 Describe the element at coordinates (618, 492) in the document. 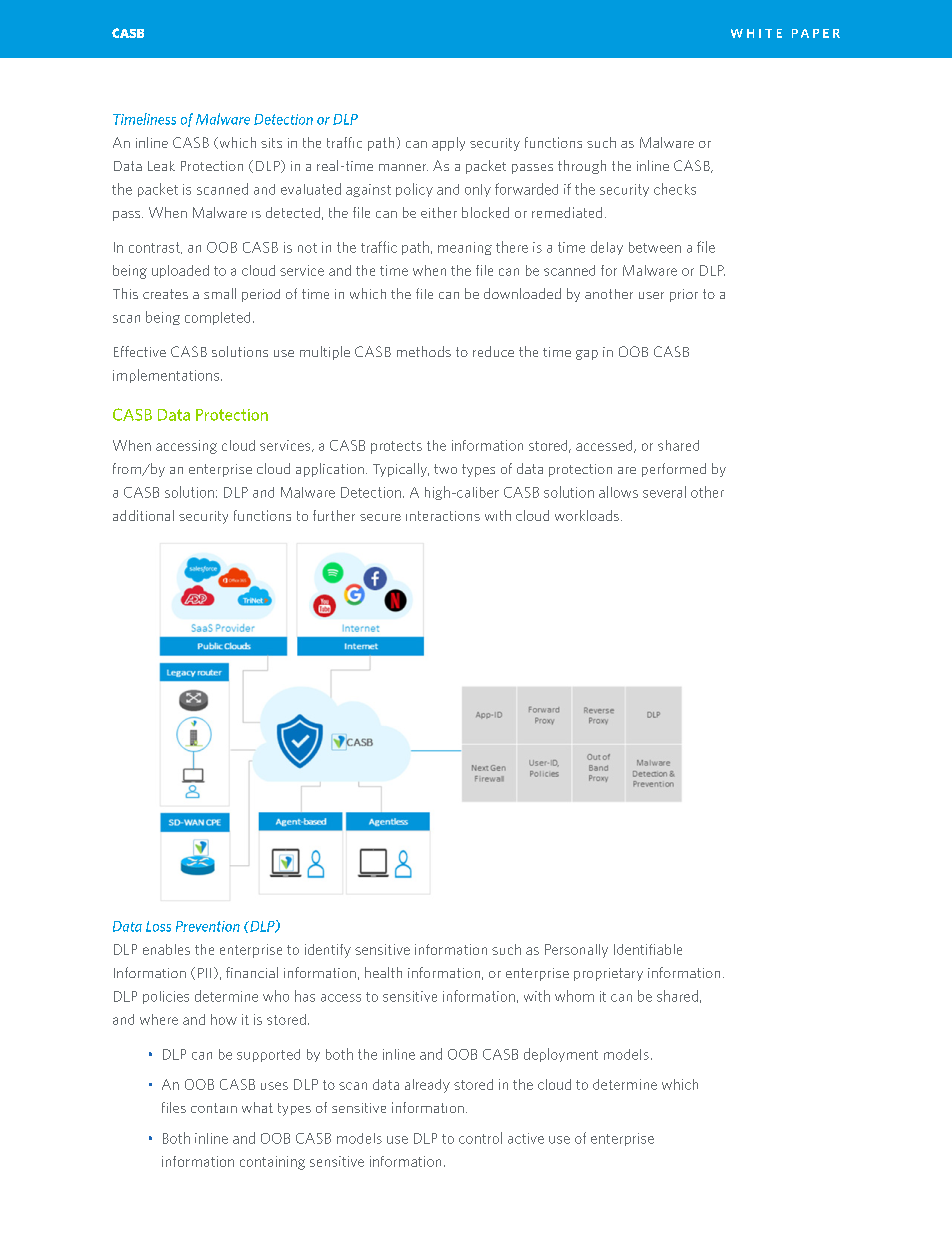

I see `allows` at that location.
